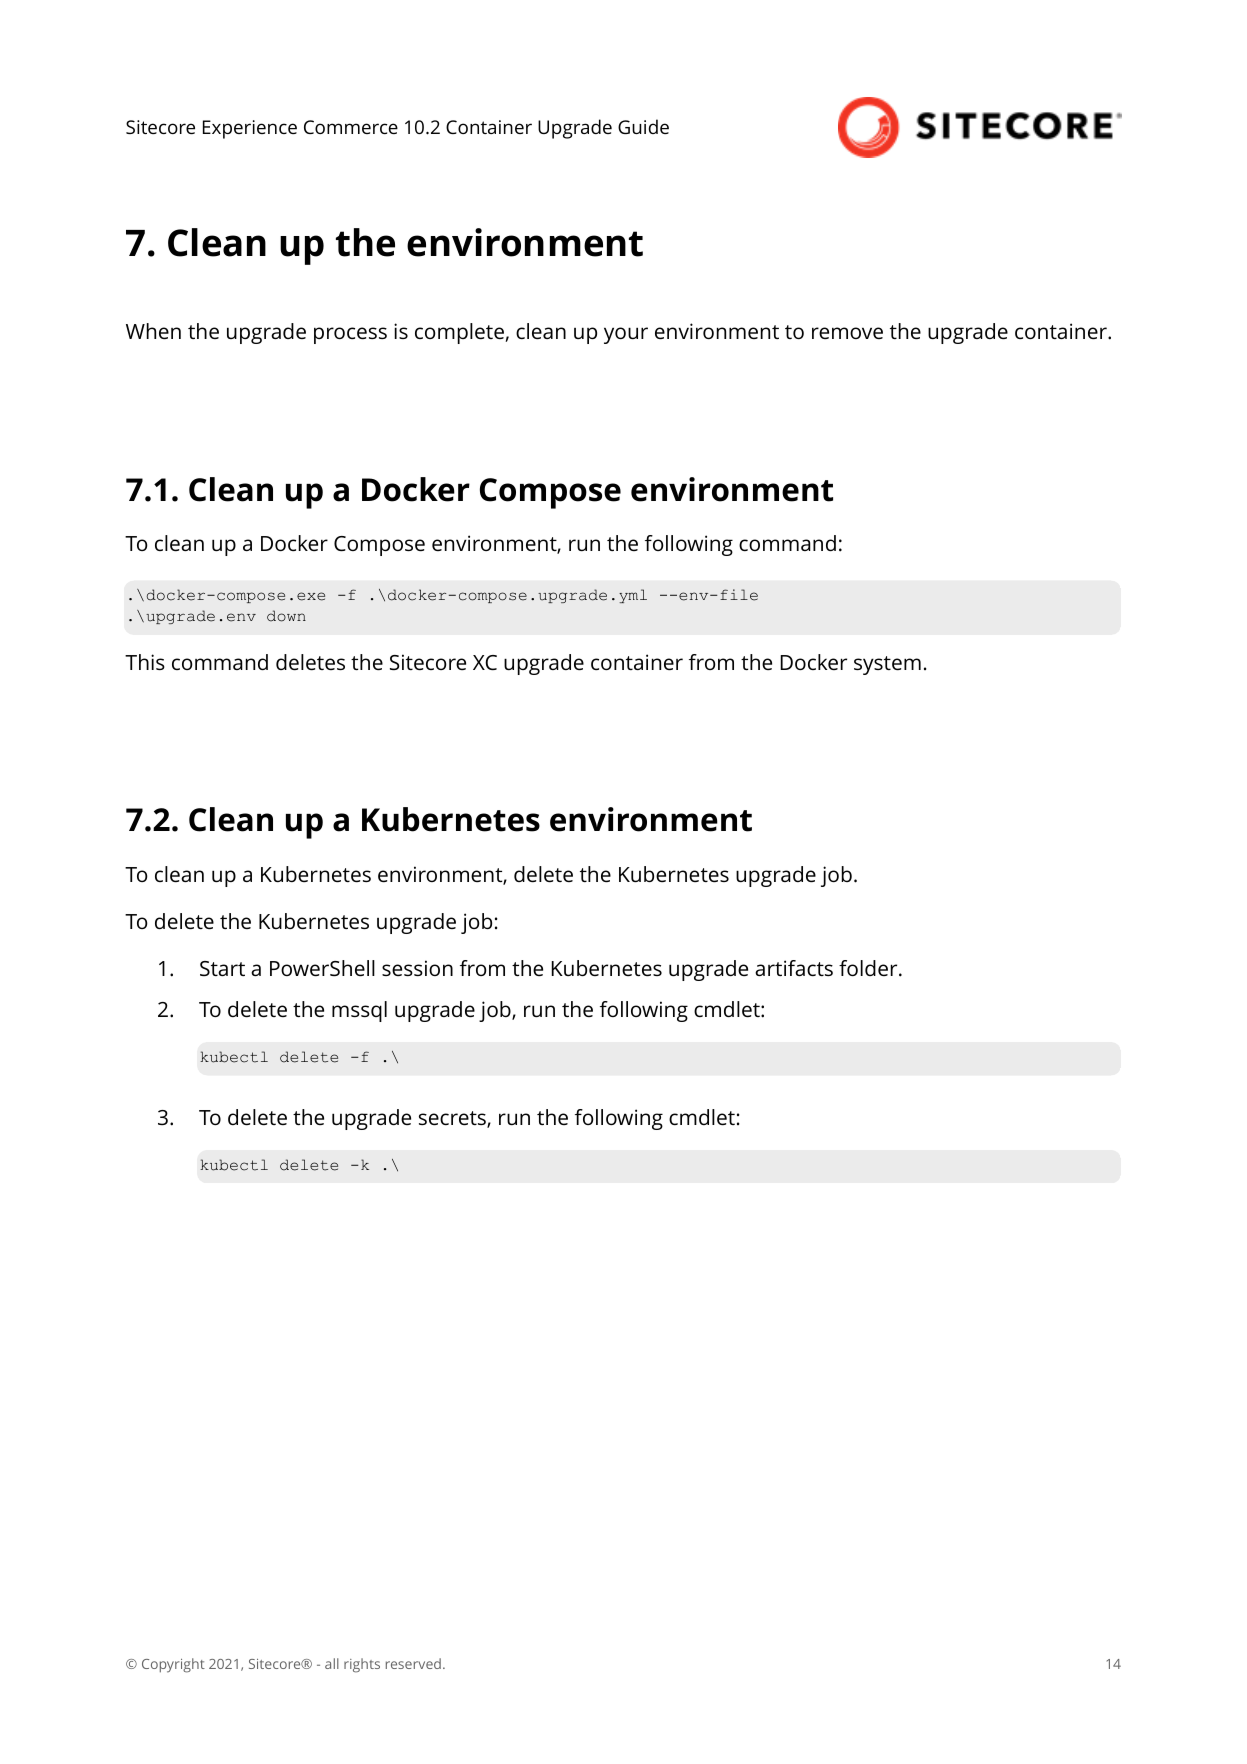  What do you see at coordinates (250, 129) in the document?
I see `Experience` at bounding box center [250, 129].
